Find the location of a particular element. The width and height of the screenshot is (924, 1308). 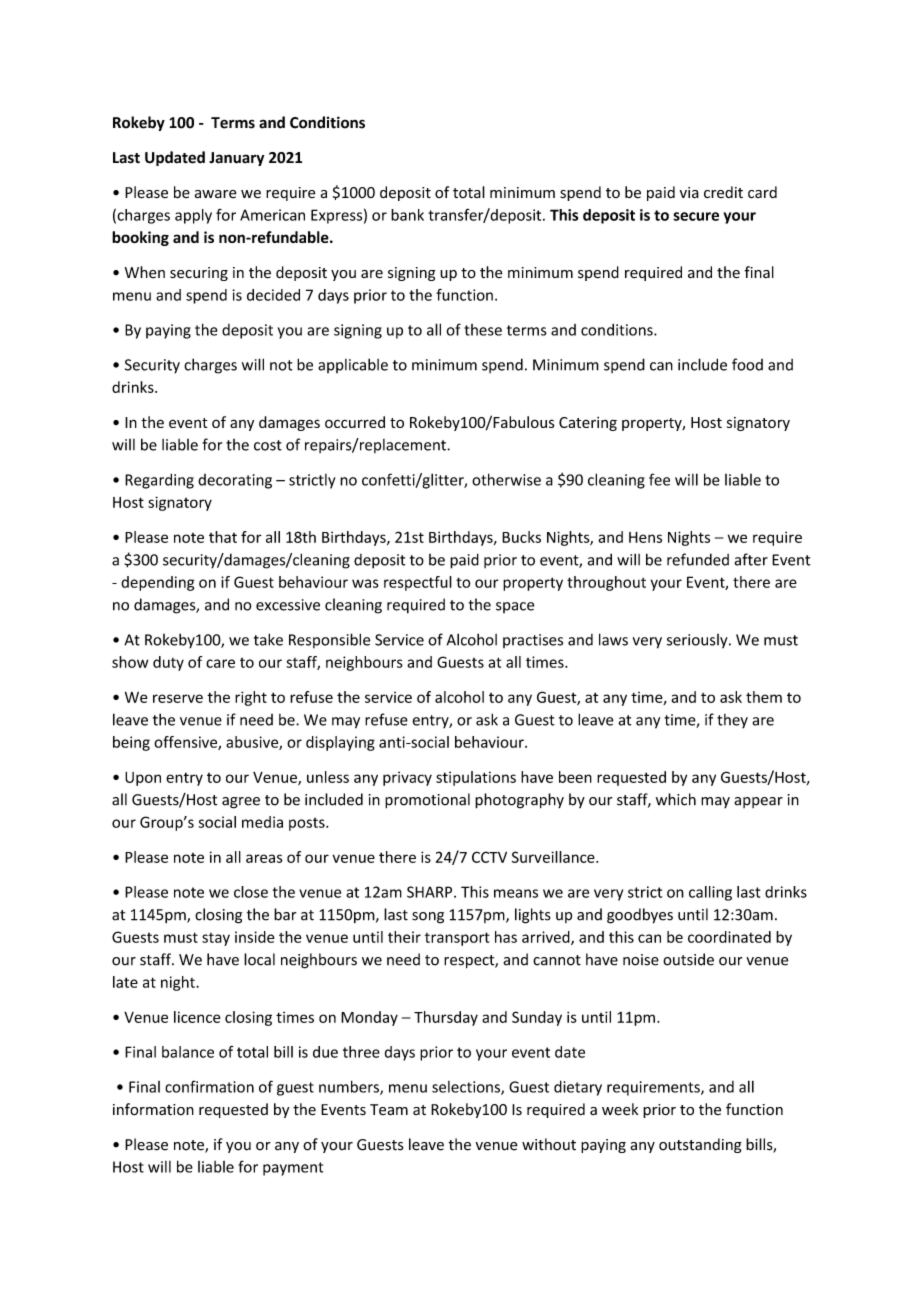

bank is located at coordinates (407, 215).
